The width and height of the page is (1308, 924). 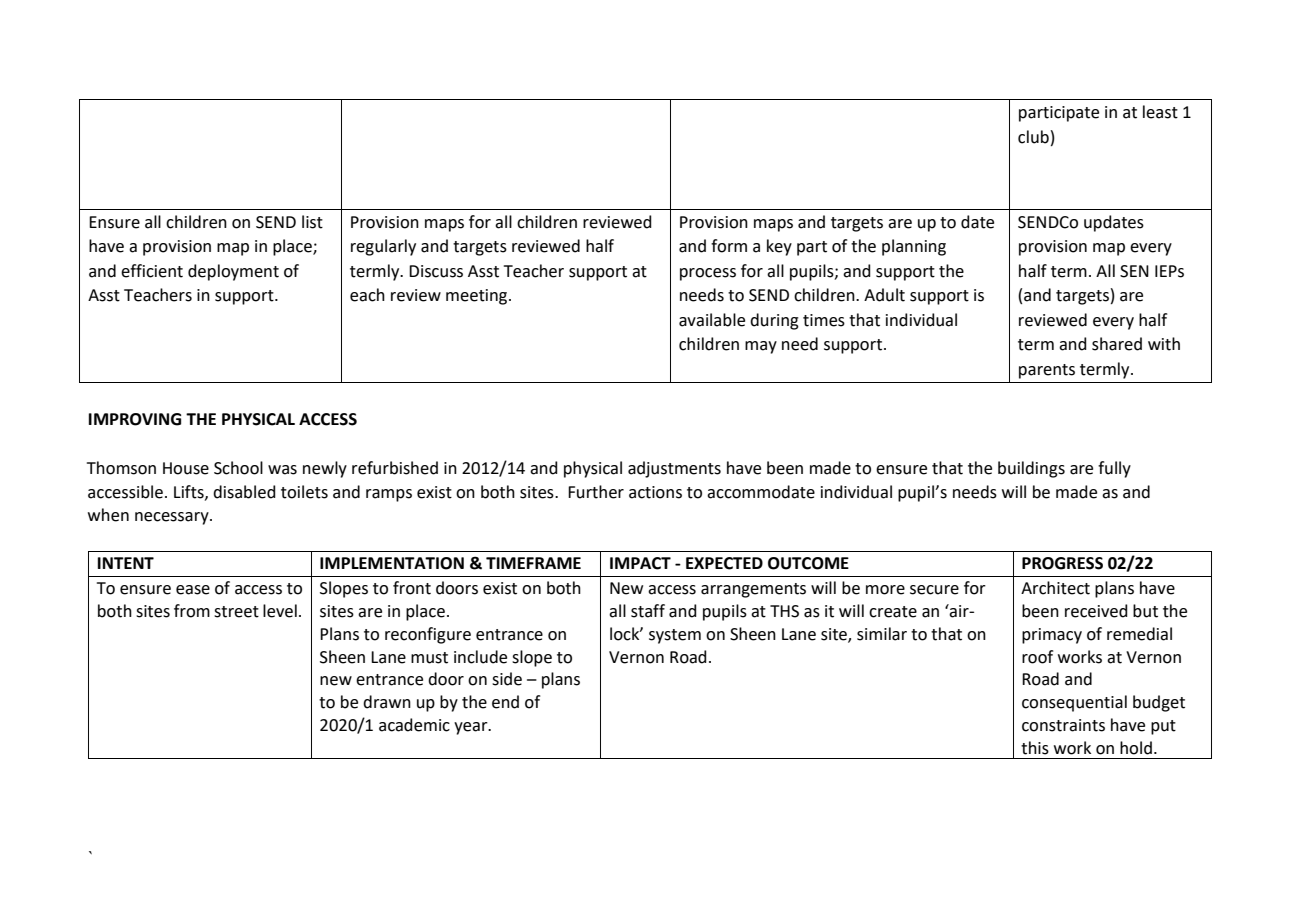 What do you see at coordinates (387, 702) in the page?
I see `drawn` at bounding box center [387, 702].
